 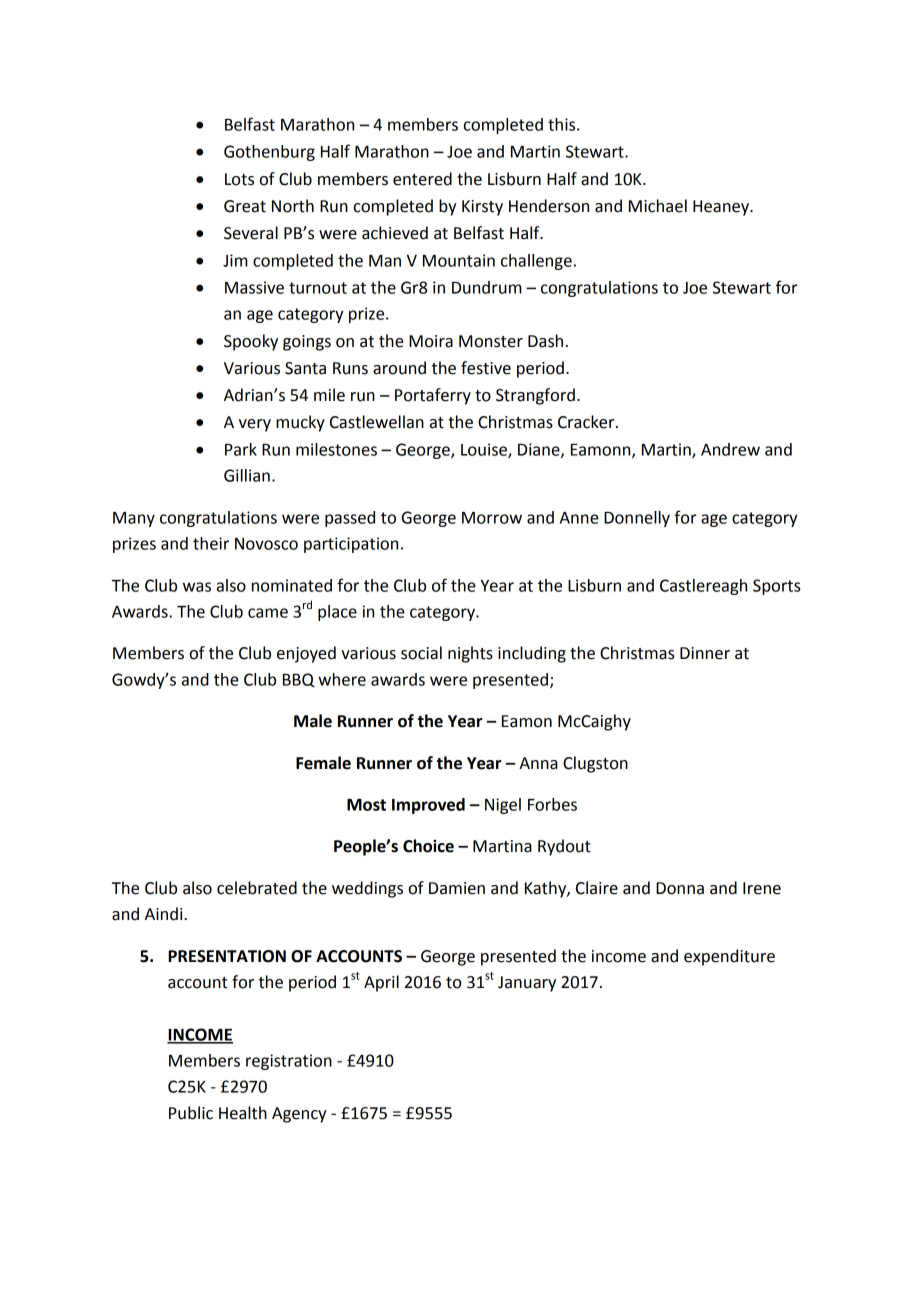 What do you see at coordinates (470, 654) in the screenshot?
I see `nights` at bounding box center [470, 654].
